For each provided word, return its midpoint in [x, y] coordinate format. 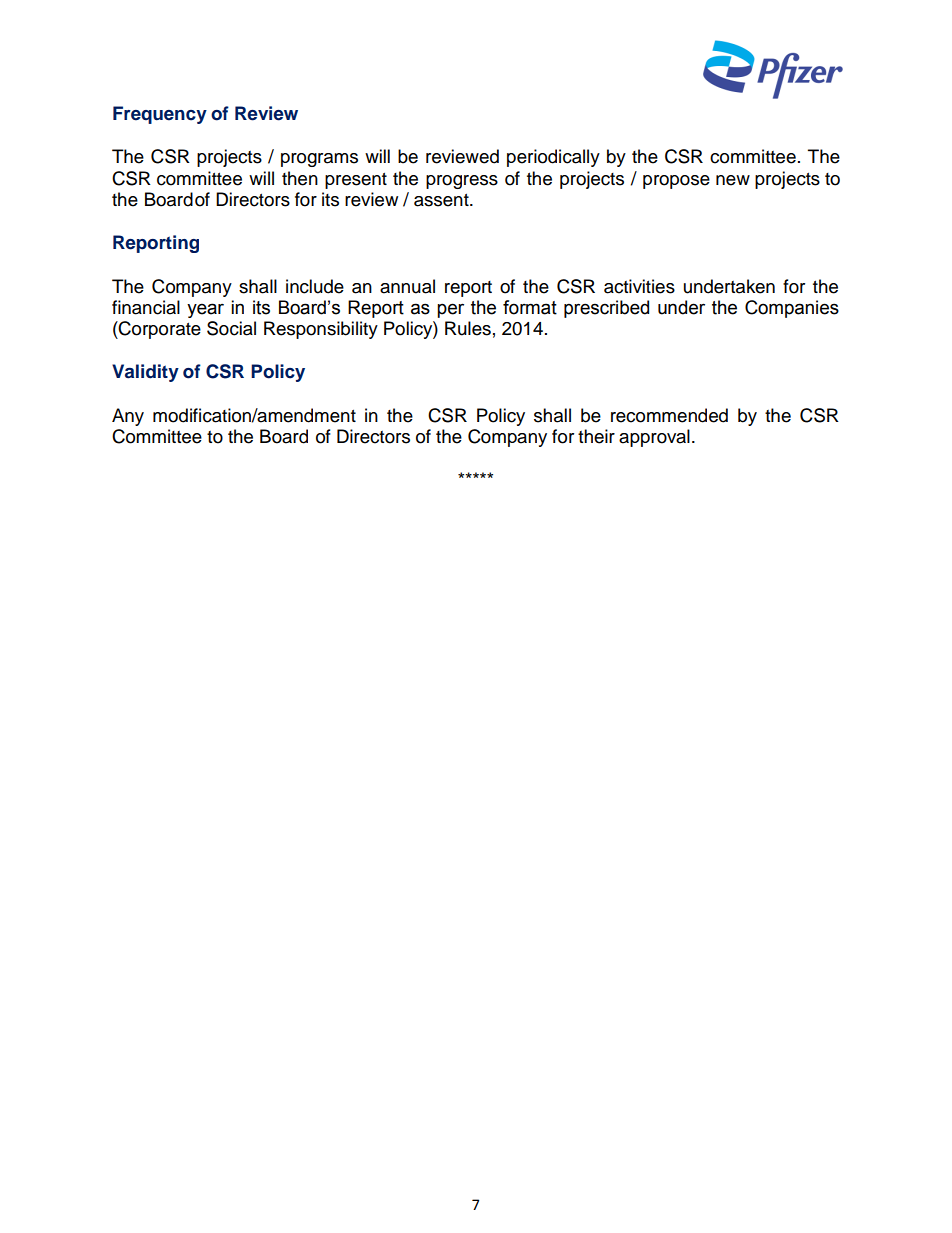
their [596, 436]
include [315, 286]
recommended [669, 415]
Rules [468, 328]
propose [676, 182]
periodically [553, 158]
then [300, 178]
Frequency [160, 115]
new [733, 180]
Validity [145, 373]
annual [407, 286]
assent [442, 200]
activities [639, 286]
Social [231, 328]
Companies [792, 309]
